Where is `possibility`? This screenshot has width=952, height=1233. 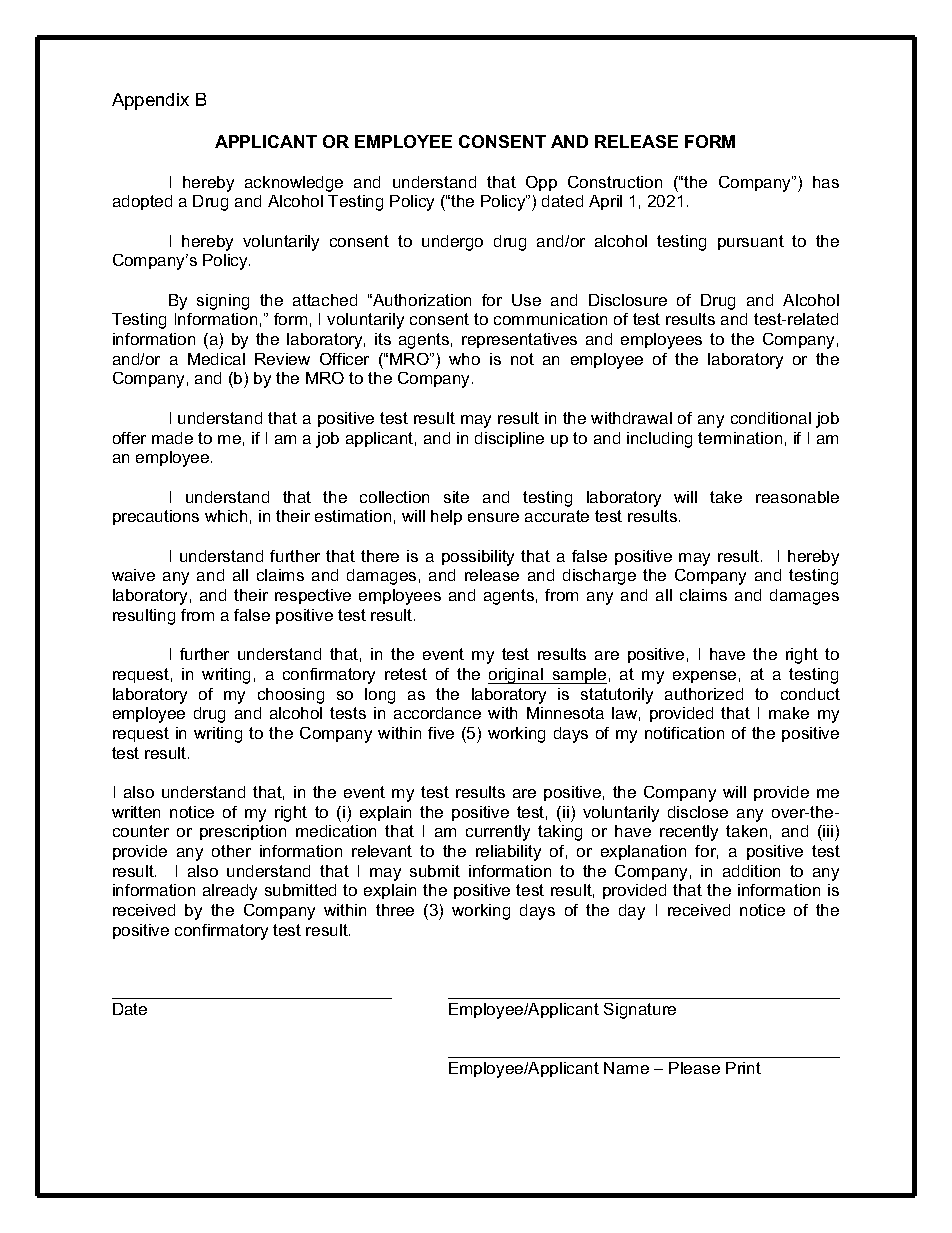
possibility is located at coordinates (478, 558).
